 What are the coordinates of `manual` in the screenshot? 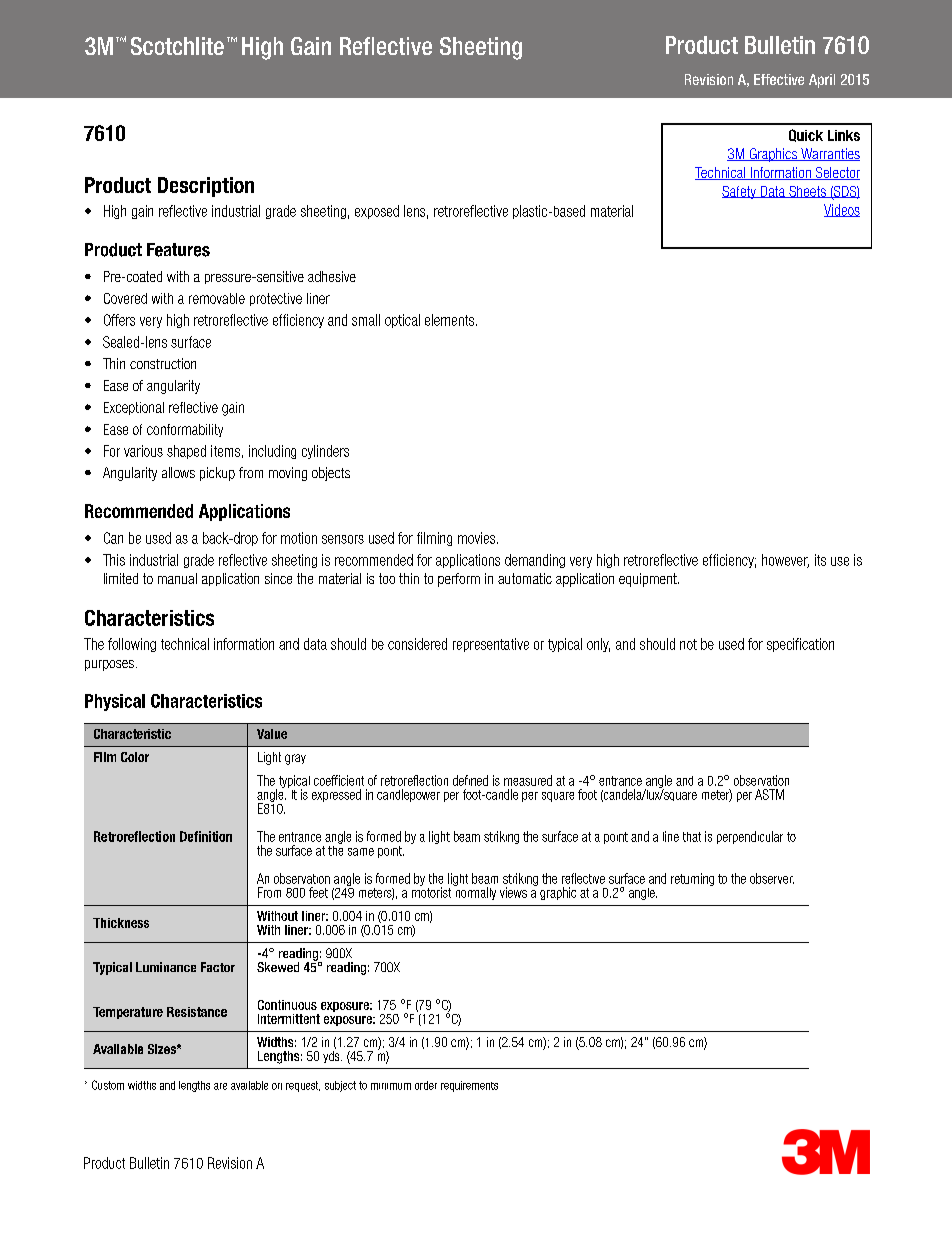 It's located at (177, 578).
